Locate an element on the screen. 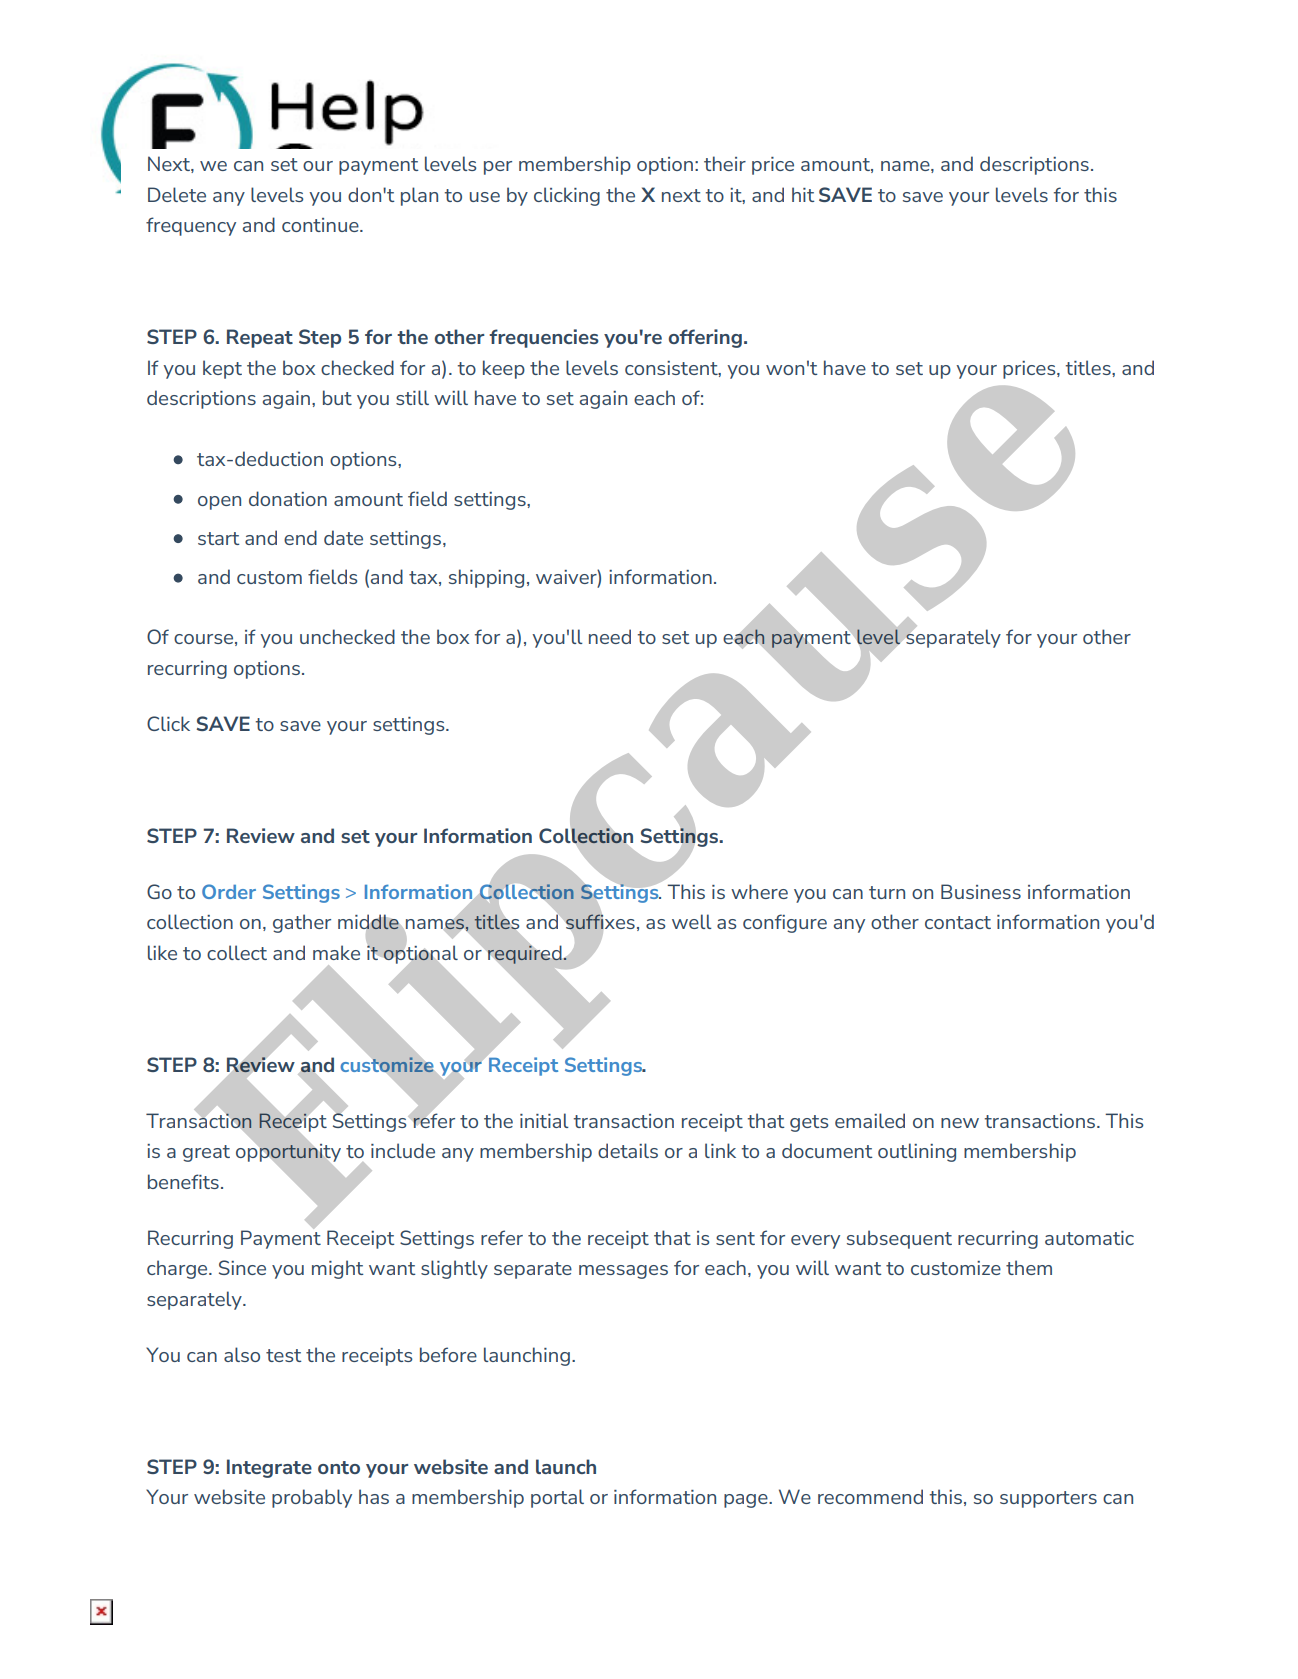 This screenshot has width=1298, height=1679. start is located at coordinates (218, 538).
